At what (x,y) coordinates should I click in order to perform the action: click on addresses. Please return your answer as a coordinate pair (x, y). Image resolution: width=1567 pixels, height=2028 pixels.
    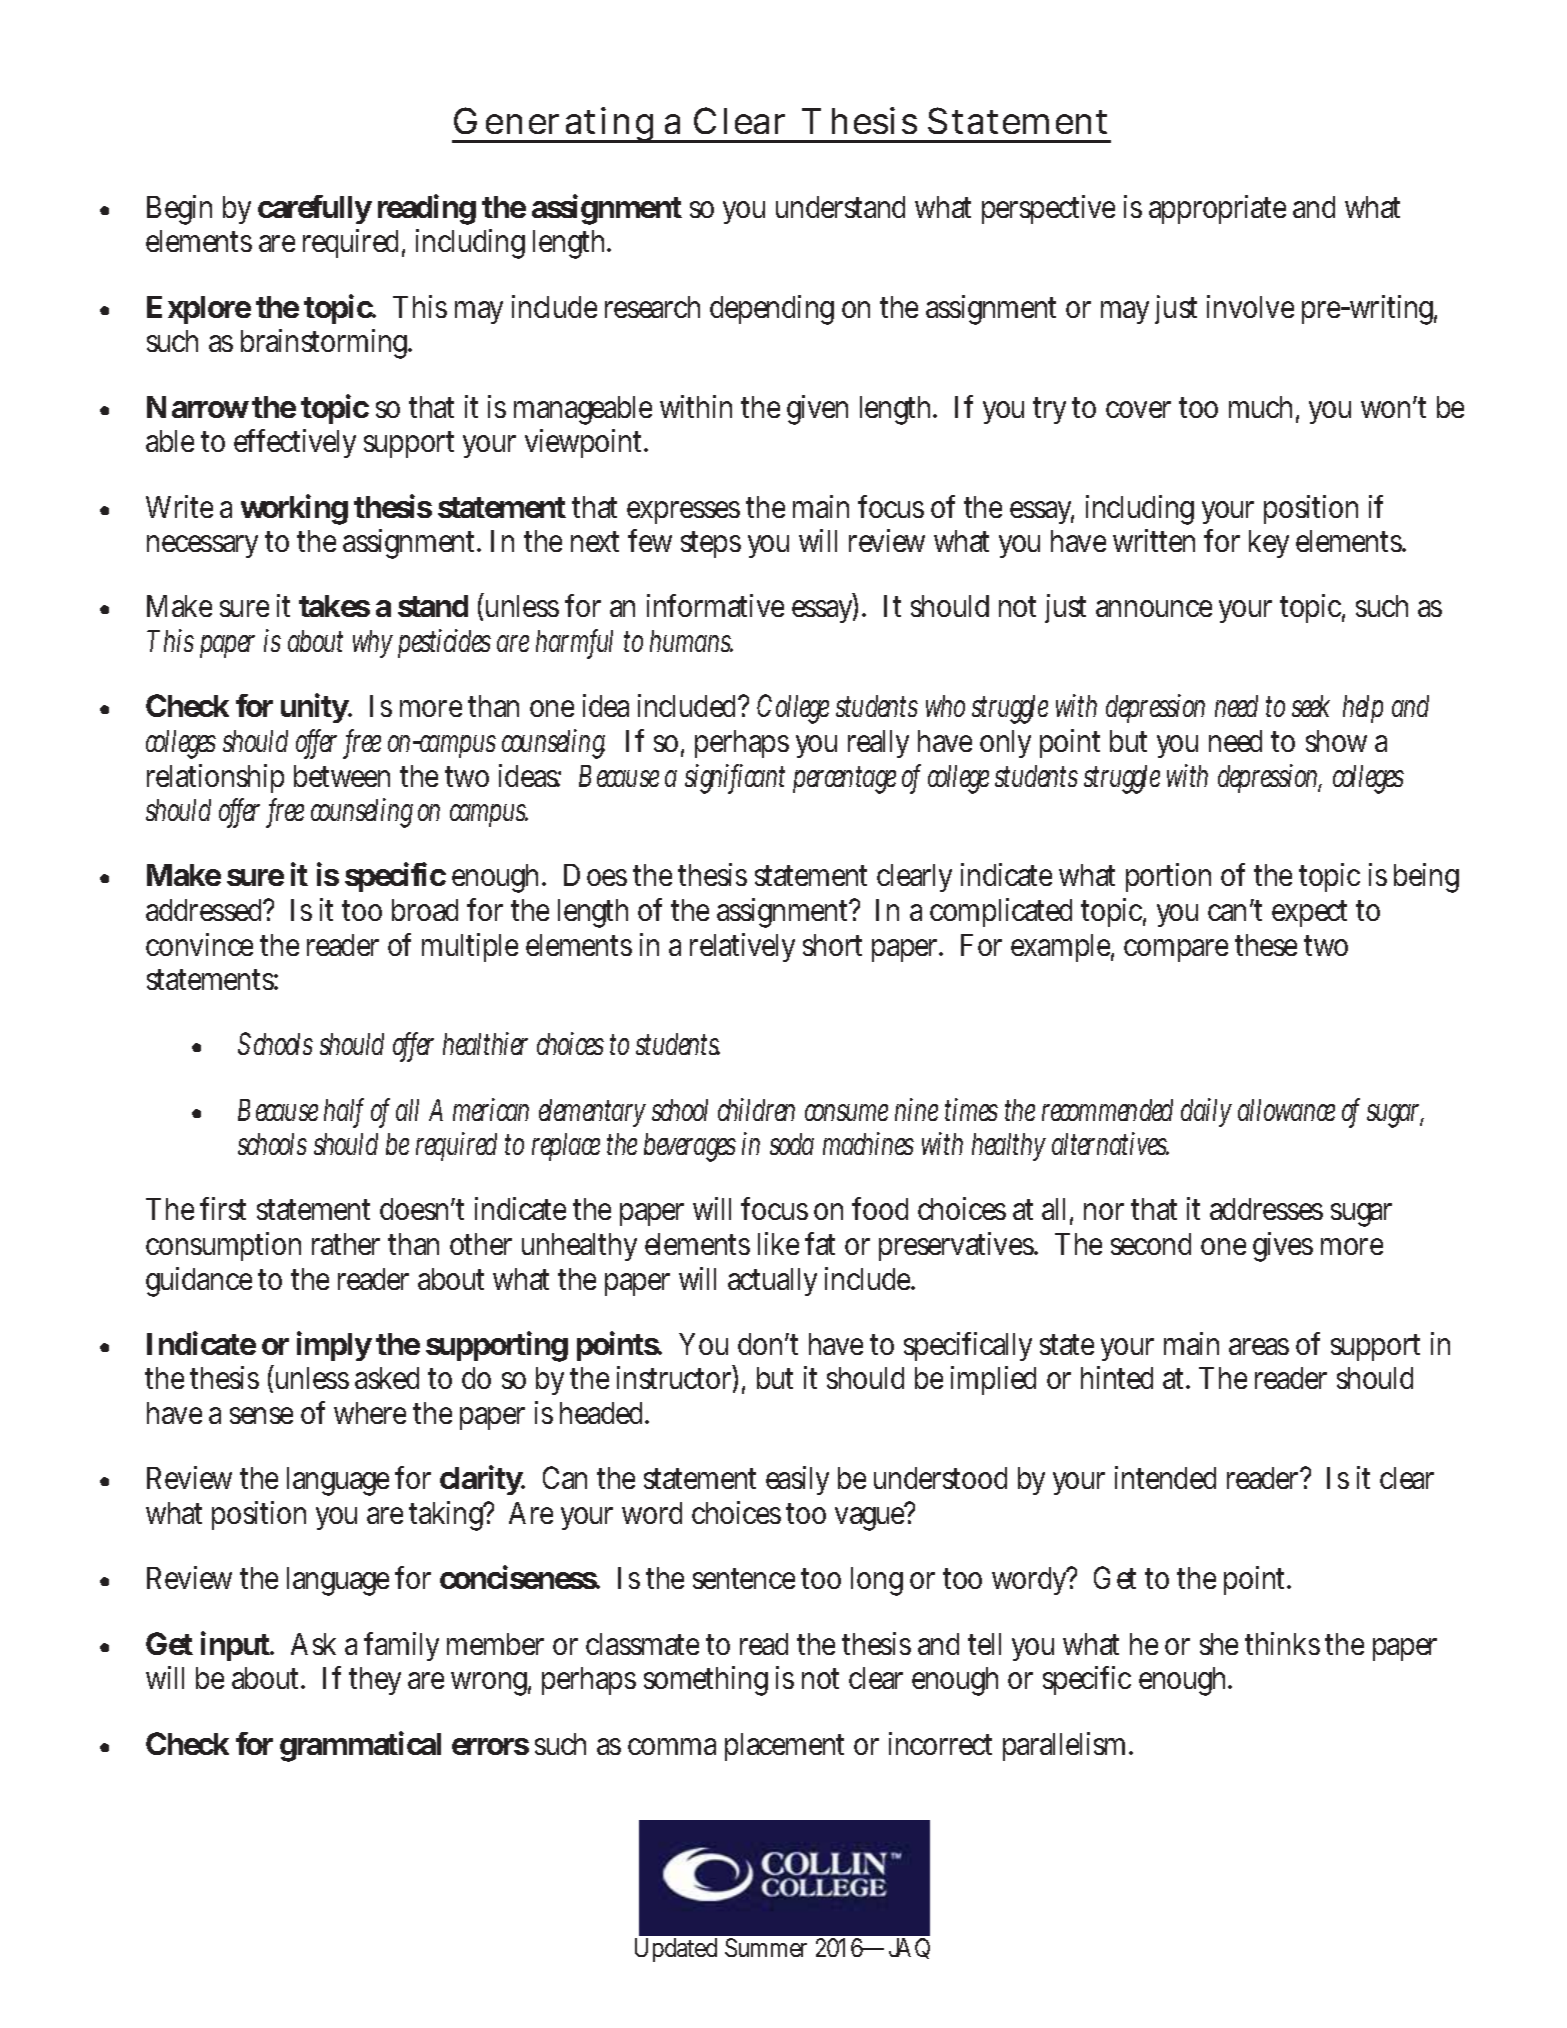
    Looking at the image, I should click on (1266, 1209).
